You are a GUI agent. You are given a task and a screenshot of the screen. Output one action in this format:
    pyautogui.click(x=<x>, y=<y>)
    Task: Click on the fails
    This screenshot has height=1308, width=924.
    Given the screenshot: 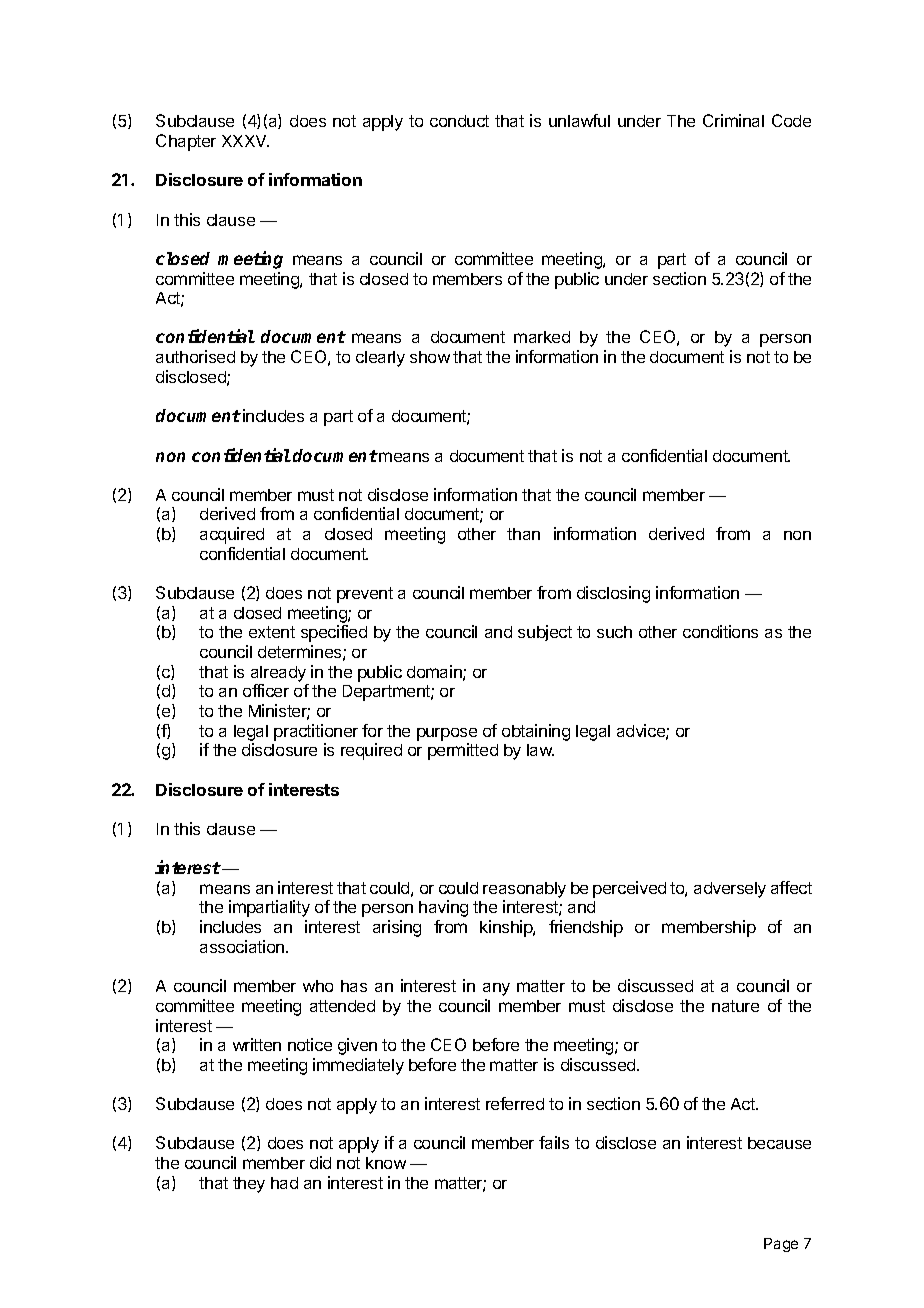 What is the action you would take?
    pyautogui.click(x=554, y=1142)
